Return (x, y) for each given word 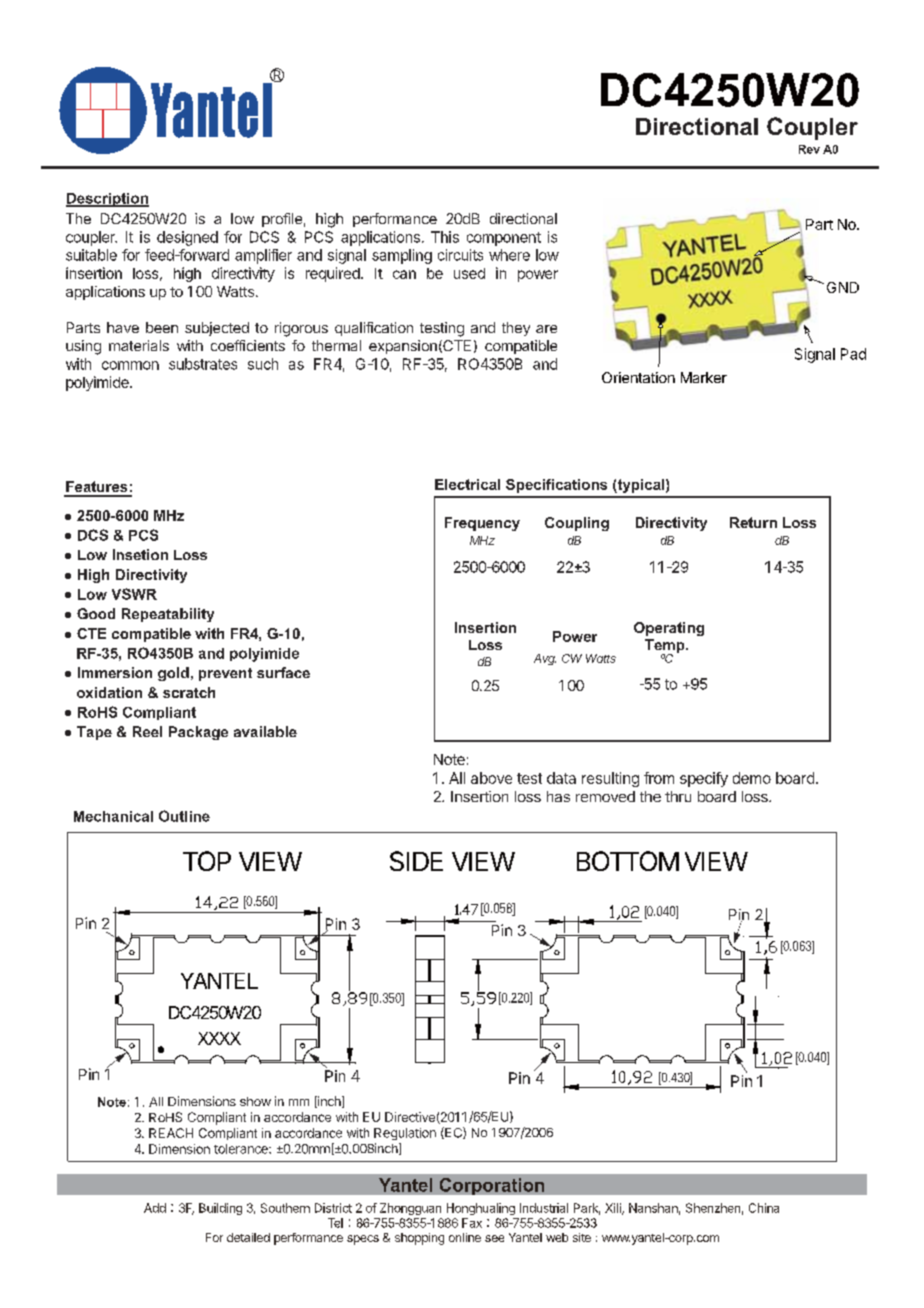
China (764, 1208)
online (465, 1237)
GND (843, 287)
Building (220, 1209)
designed (187, 238)
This (445, 237)
